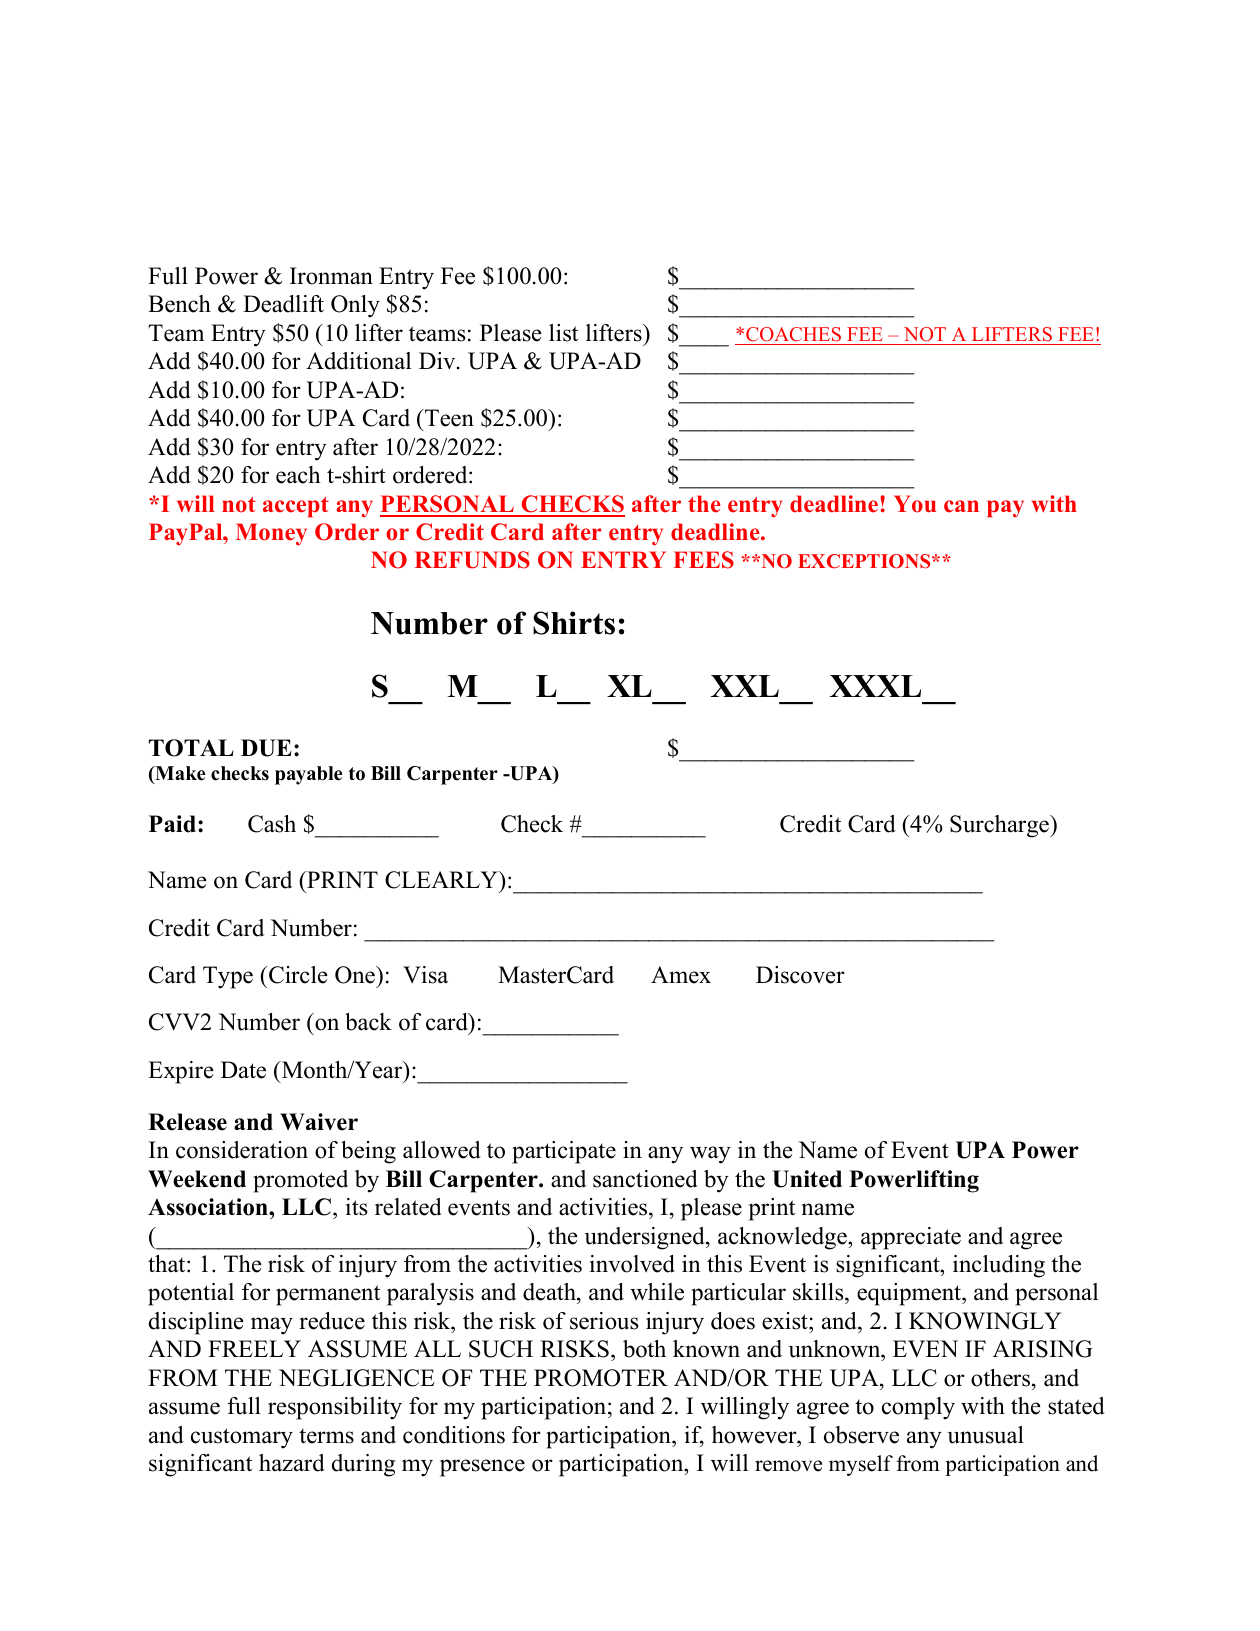 Image resolution: width=1260 pixels, height=1631 pixels. Describe the element at coordinates (563, 333) in the page. I see `list` at that location.
